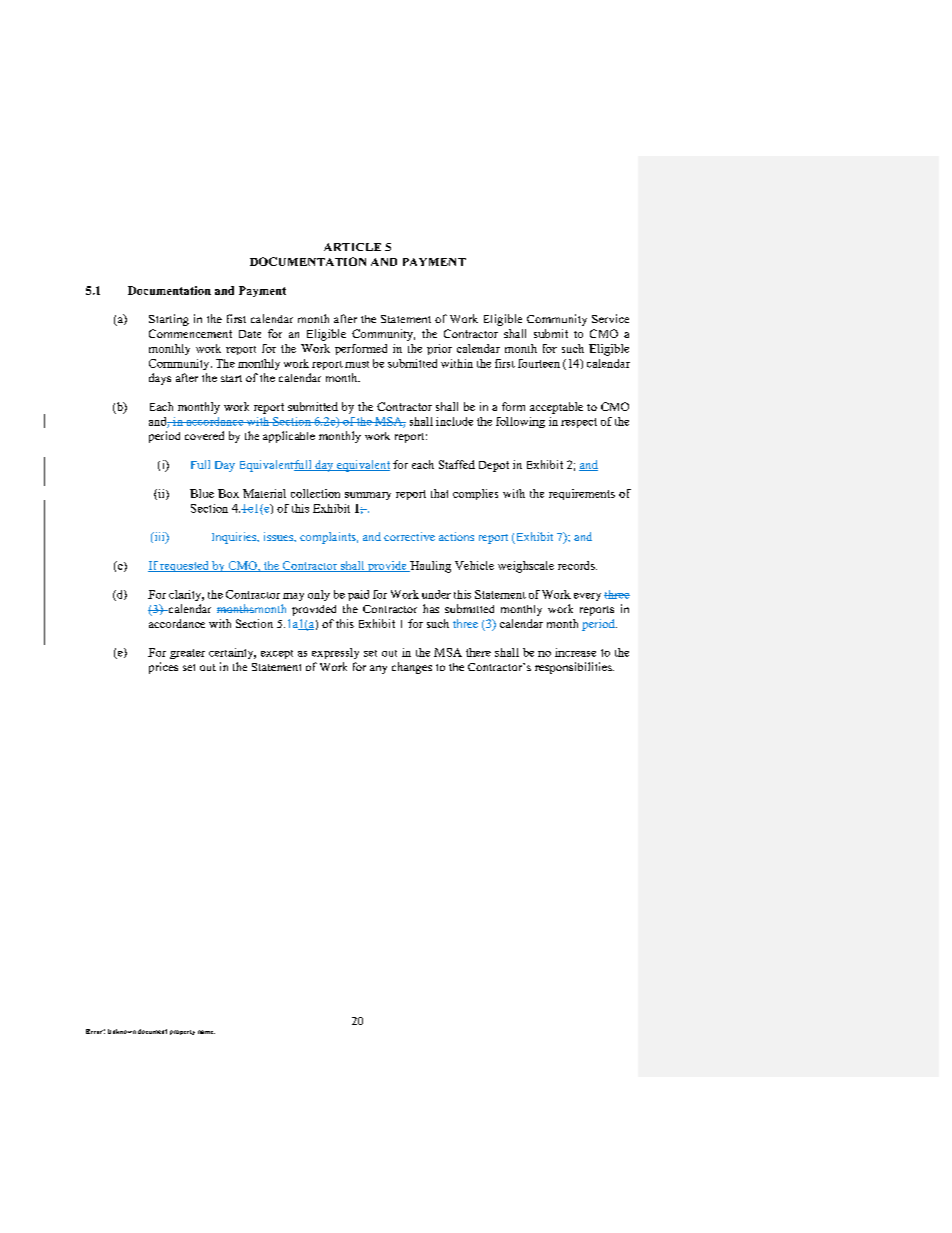 The width and height of the screenshot is (952, 1233). Describe the element at coordinates (610, 318) in the screenshot. I see `Service` at that location.
